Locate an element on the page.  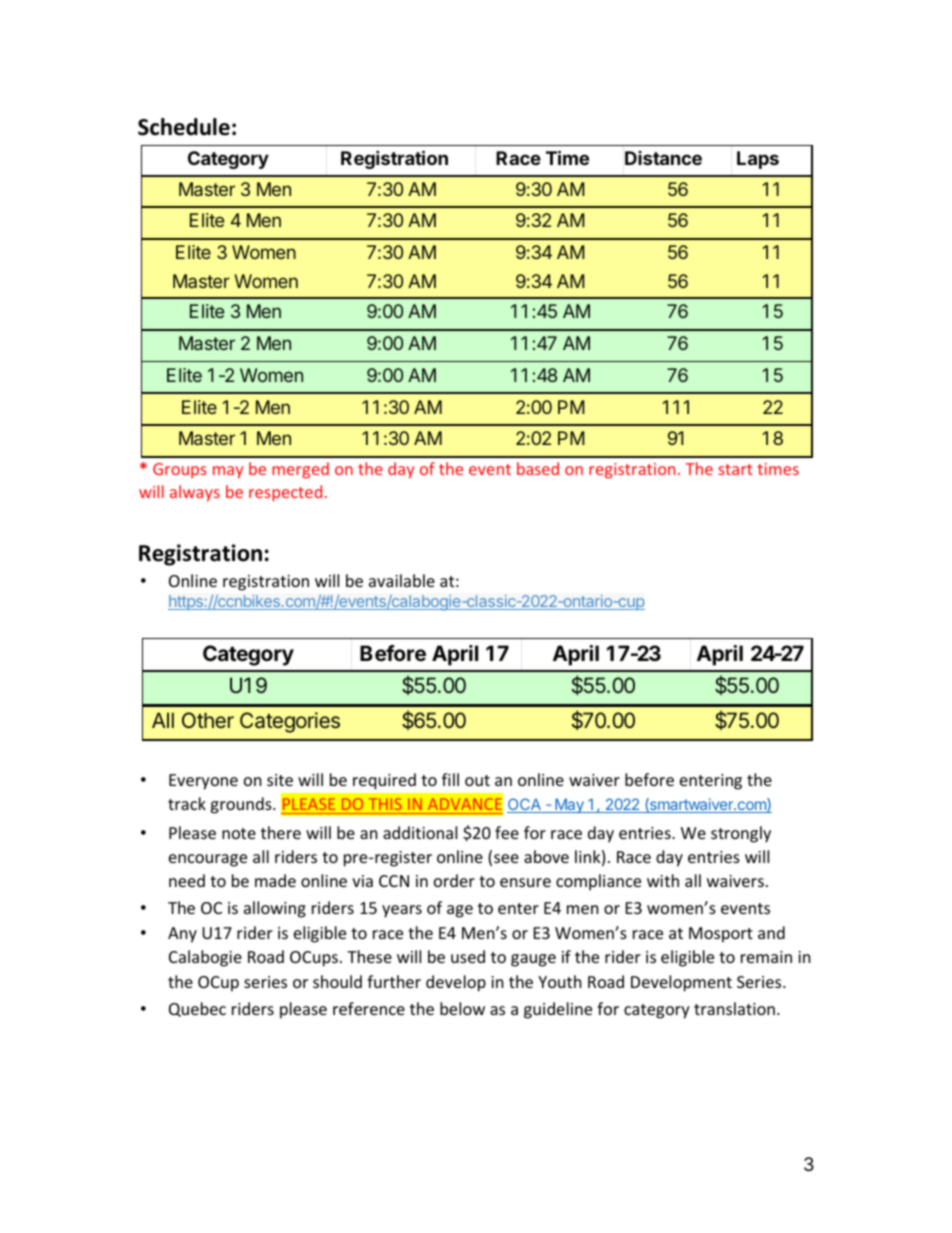
below is located at coordinates (462, 1008).
